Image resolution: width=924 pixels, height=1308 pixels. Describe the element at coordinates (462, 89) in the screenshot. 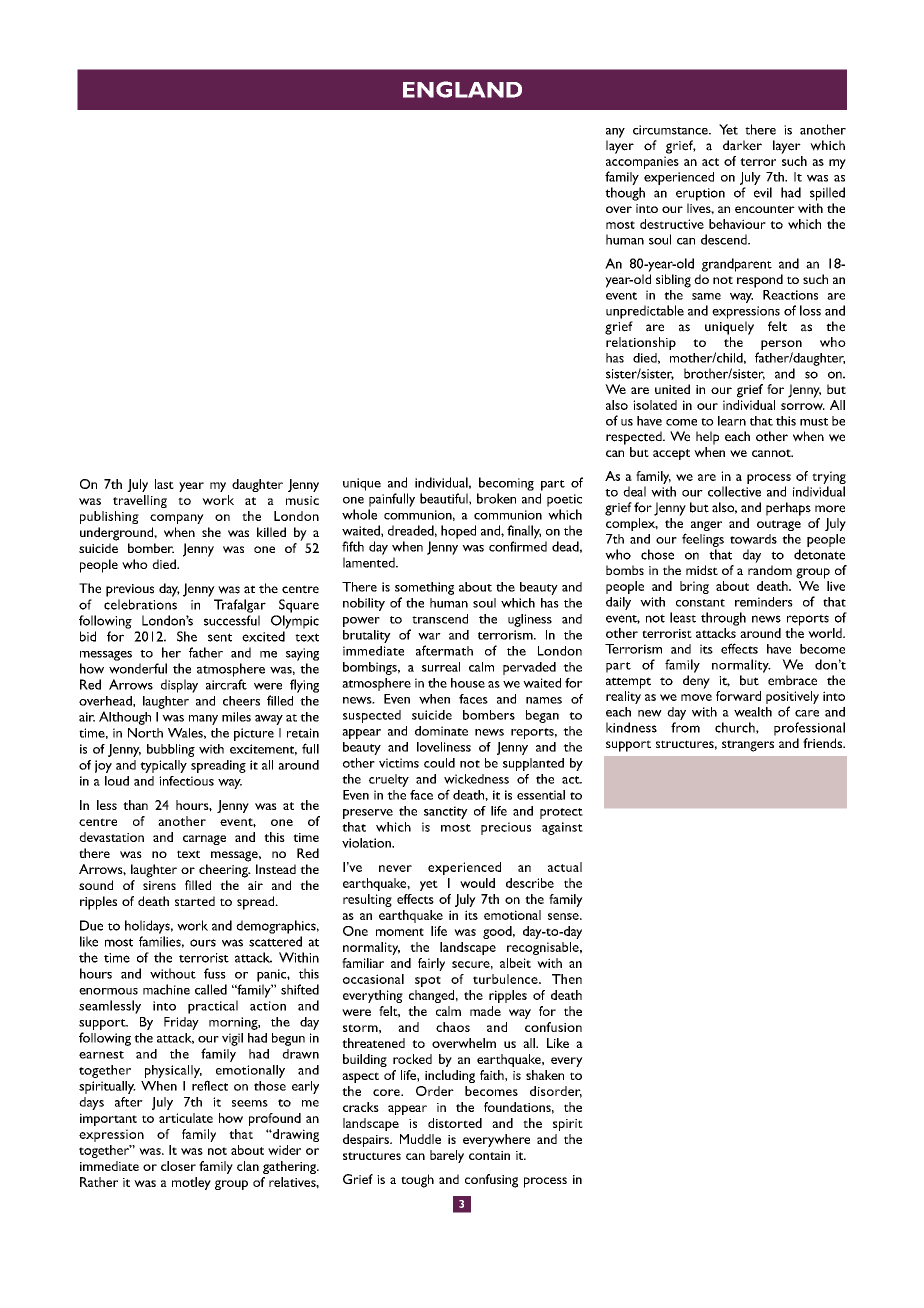

I see `ENGLAND` at that location.
